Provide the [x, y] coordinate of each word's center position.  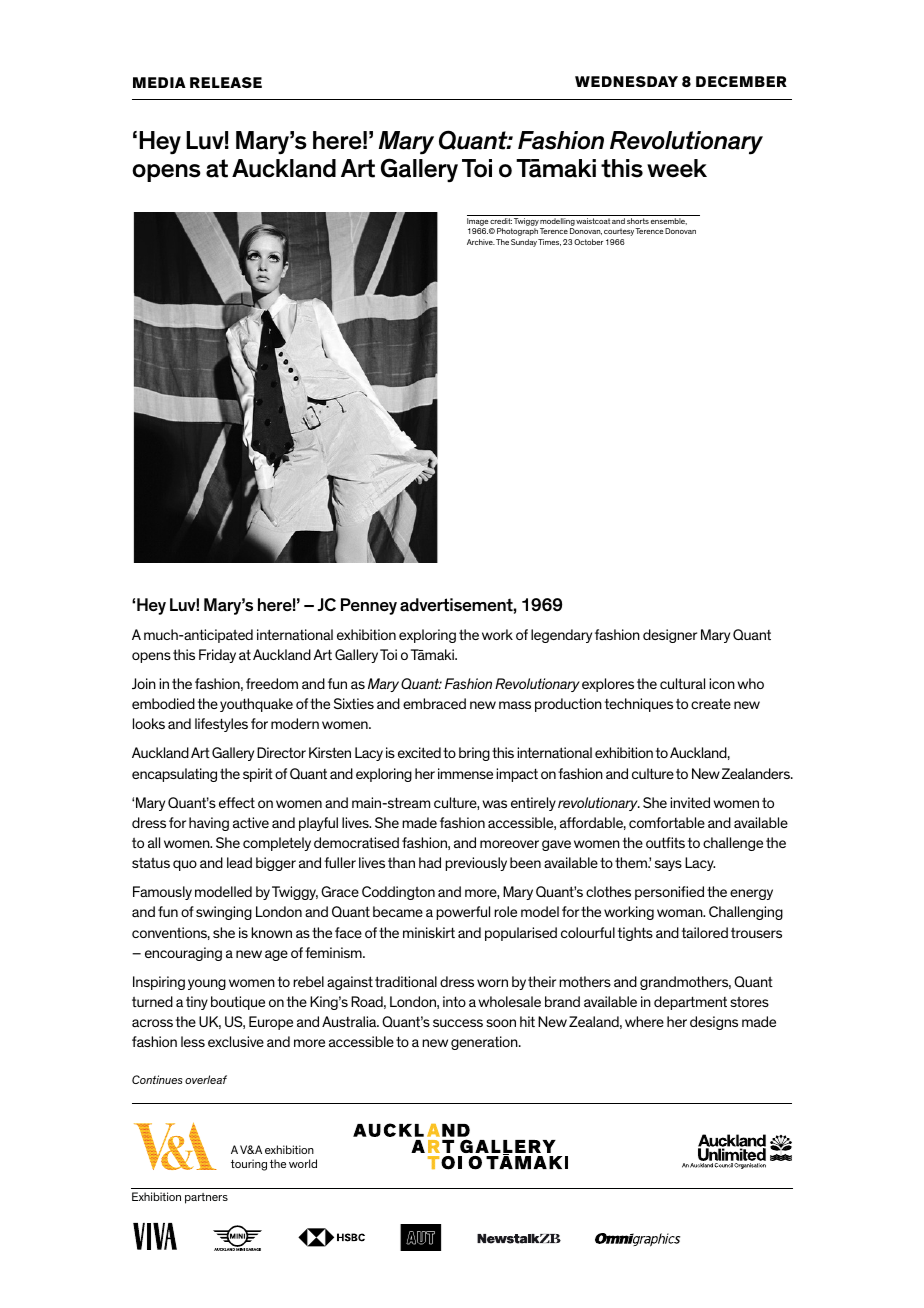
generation [485, 1043]
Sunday [524, 243]
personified [669, 893]
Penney [369, 606]
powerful [463, 913]
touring [249, 1165]
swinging [224, 913]
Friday [217, 656]
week [677, 168]
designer [670, 636]
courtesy [619, 232]
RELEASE [226, 82]
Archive [481, 242]
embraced [434, 703]
